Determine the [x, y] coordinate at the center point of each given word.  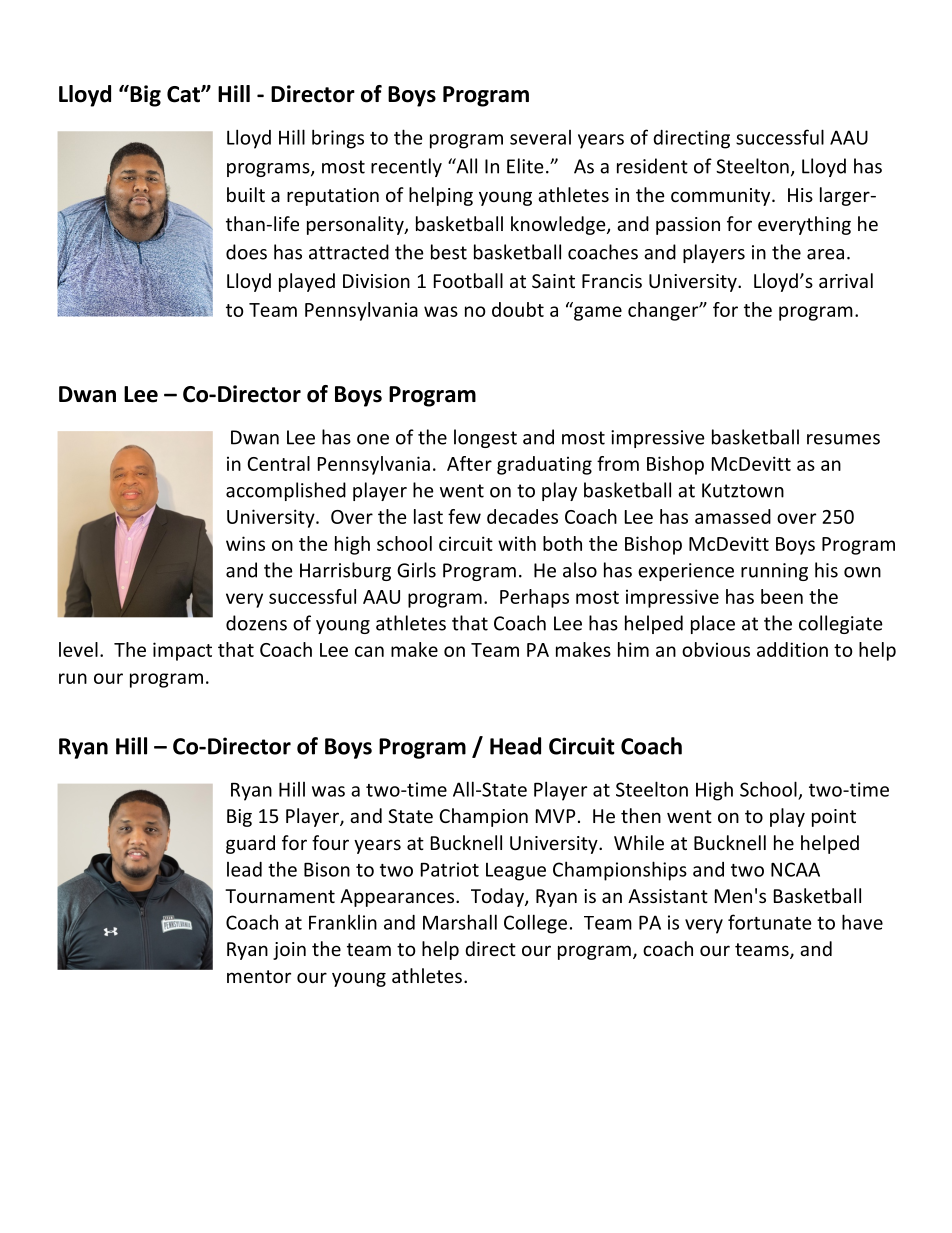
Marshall [460, 922]
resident [652, 166]
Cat [184, 94]
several [540, 137]
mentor [259, 976]
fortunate [770, 922]
